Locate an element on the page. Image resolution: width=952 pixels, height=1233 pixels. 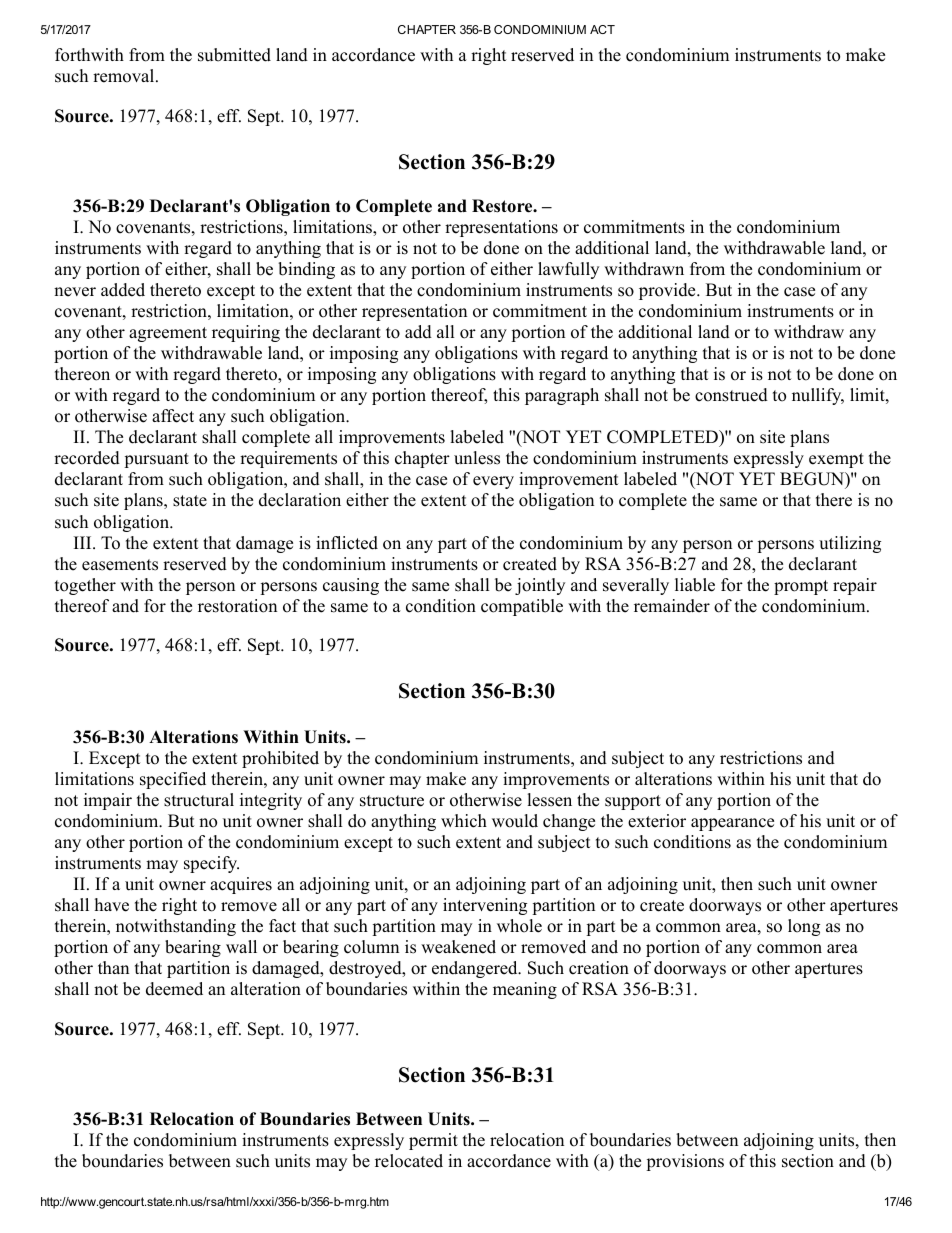
permit is located at coordinates (433, 1141).
